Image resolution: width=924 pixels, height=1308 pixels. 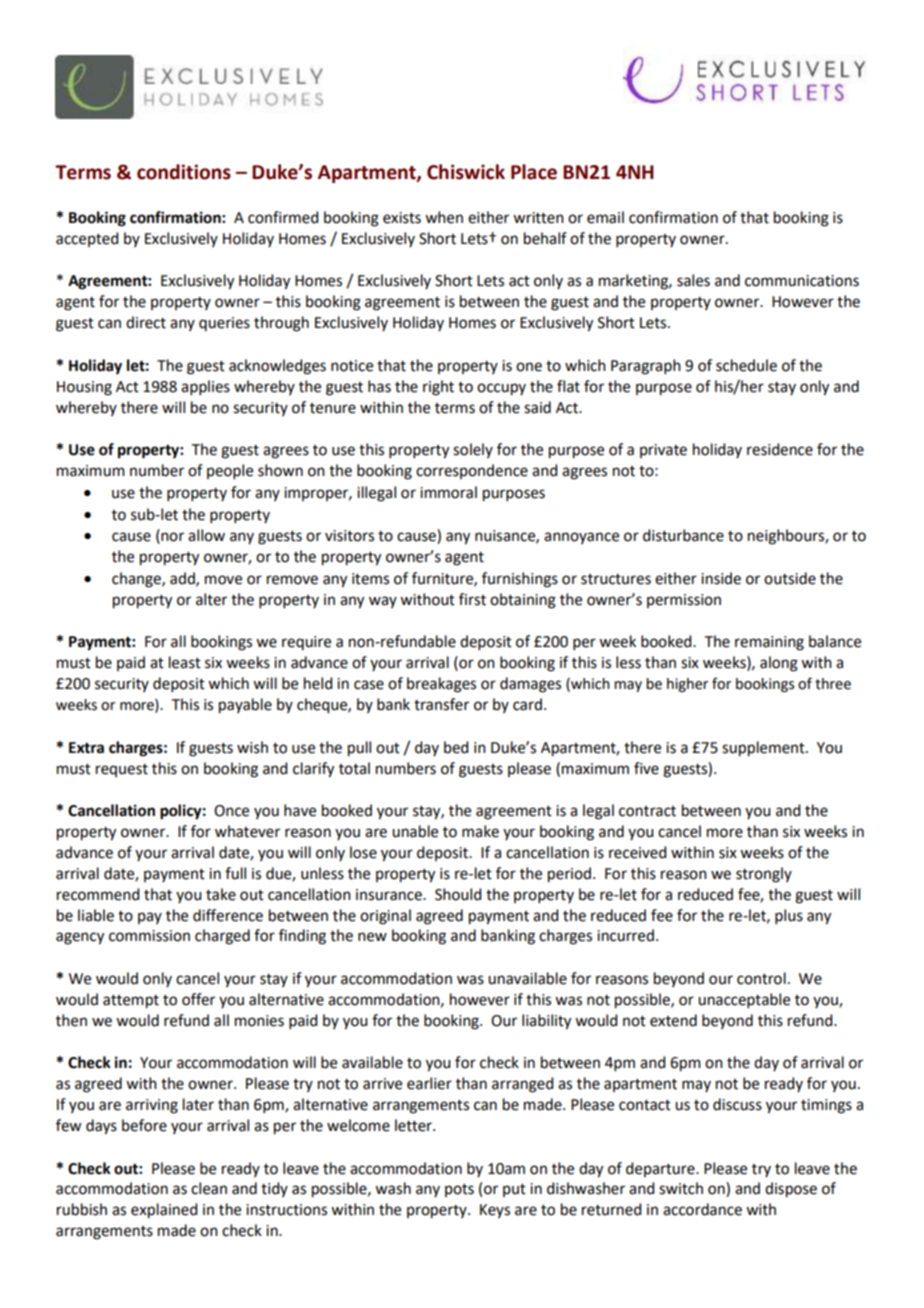 I want to click on pots, so click(x=459, y=1190).
